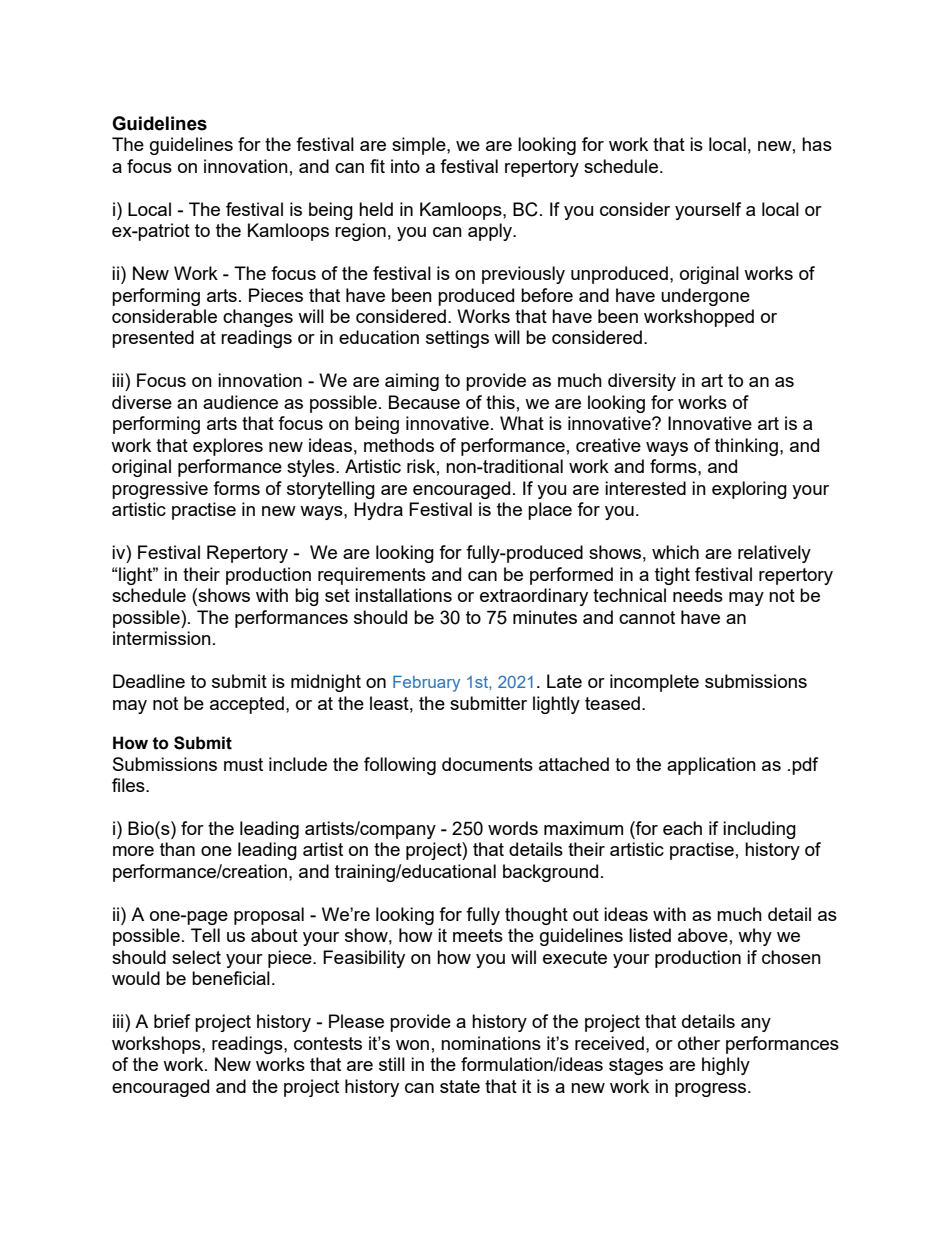 This screenshot has width=952, height=1233. Describe the element at coordinates (759, 830) in the screenshot. I see `including` at that location.
